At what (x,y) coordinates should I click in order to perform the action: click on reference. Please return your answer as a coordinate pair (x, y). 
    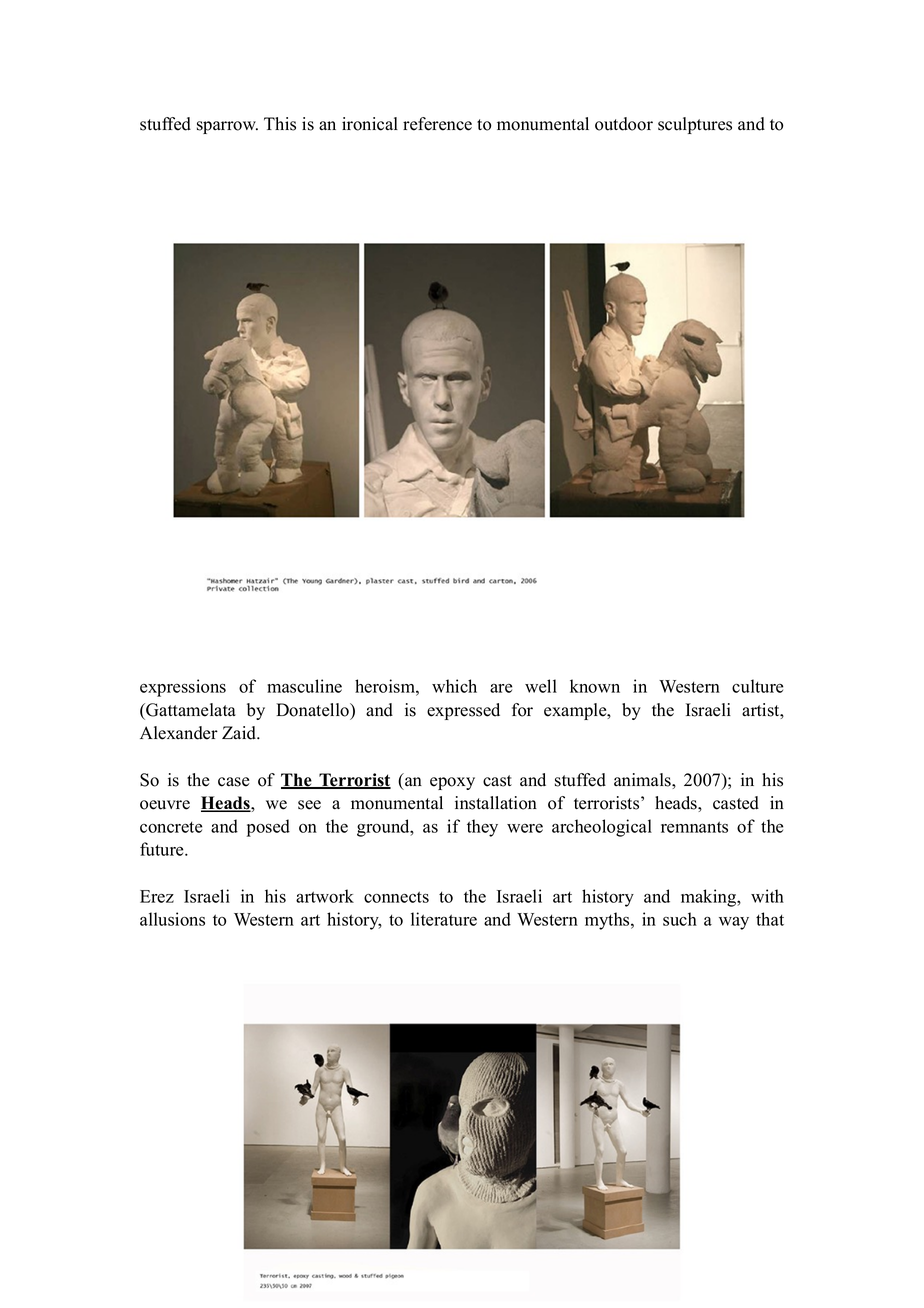
    Looking at the image, I should click on (437, 124).
